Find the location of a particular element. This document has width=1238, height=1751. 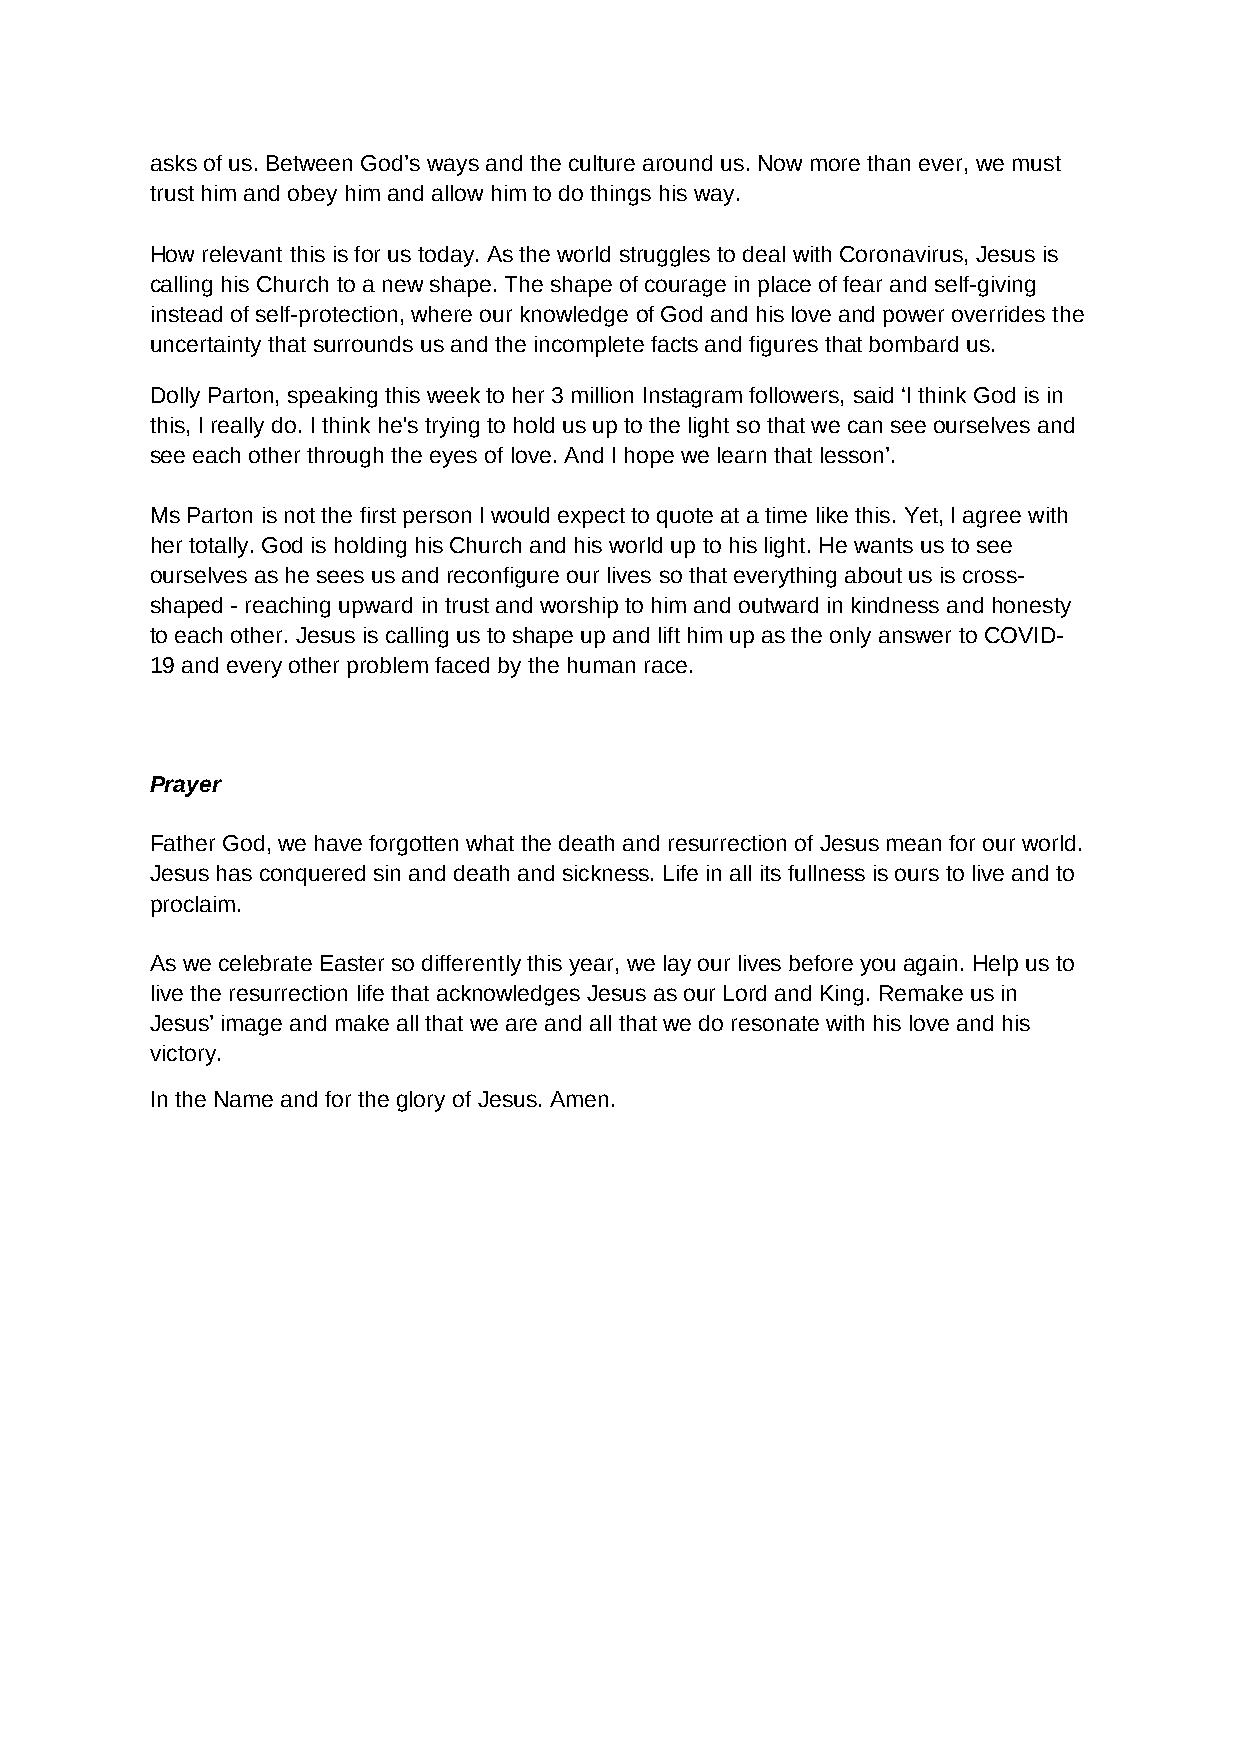

answer is located at coordinates (915, 636).
